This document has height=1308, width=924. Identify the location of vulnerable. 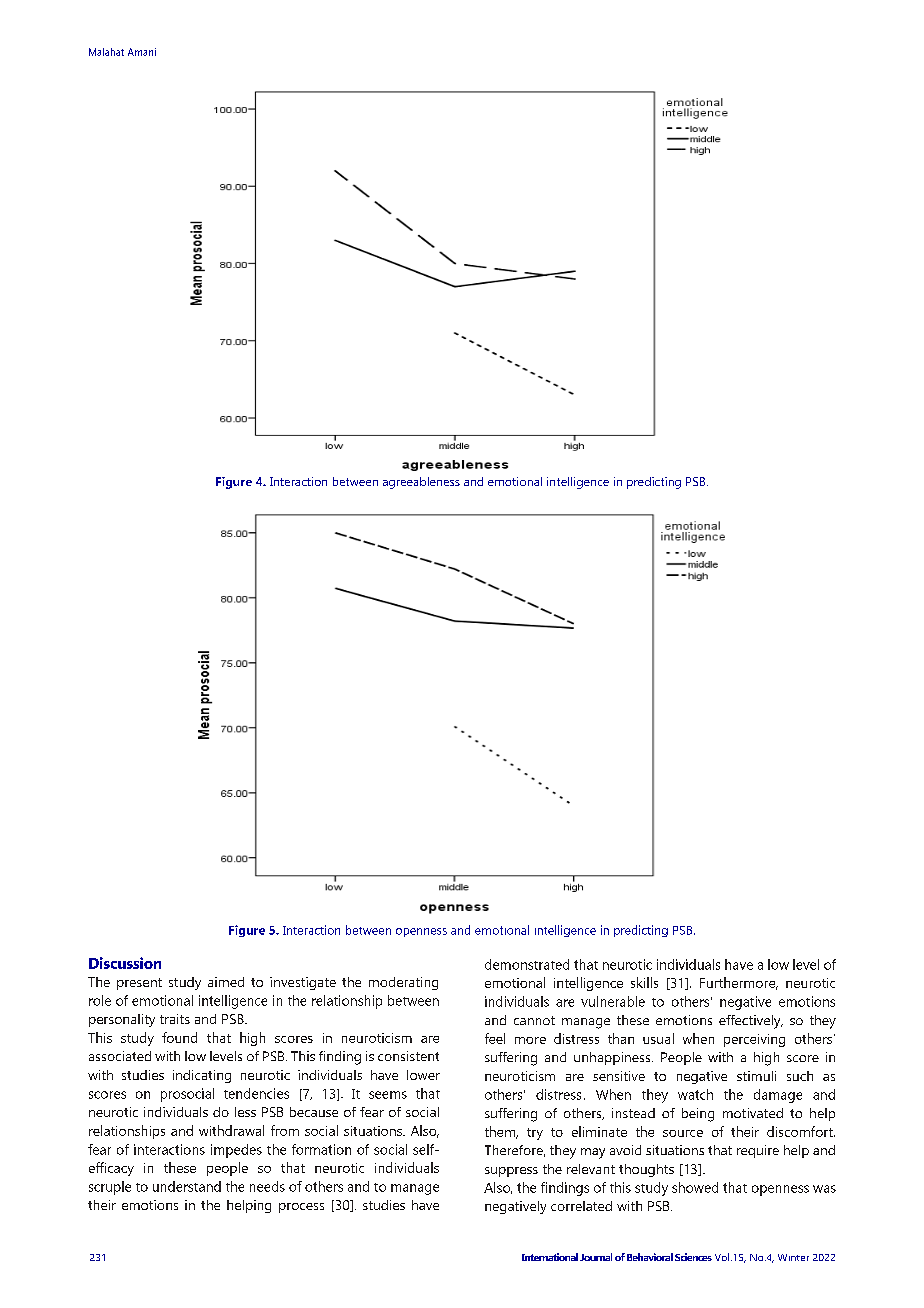
(613, 1001).
